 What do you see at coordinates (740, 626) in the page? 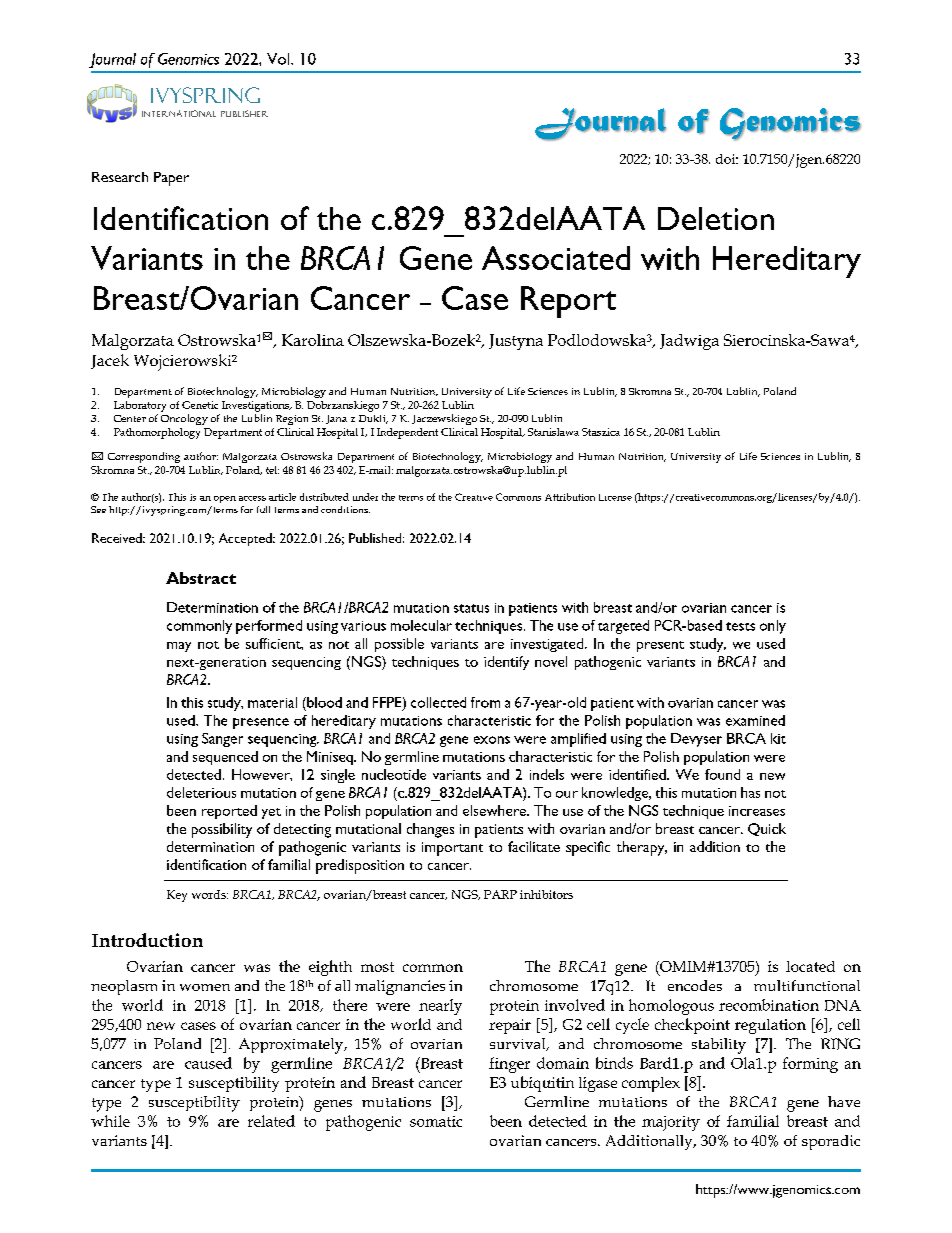
I see `tests` at bounding box center [740, 626].
